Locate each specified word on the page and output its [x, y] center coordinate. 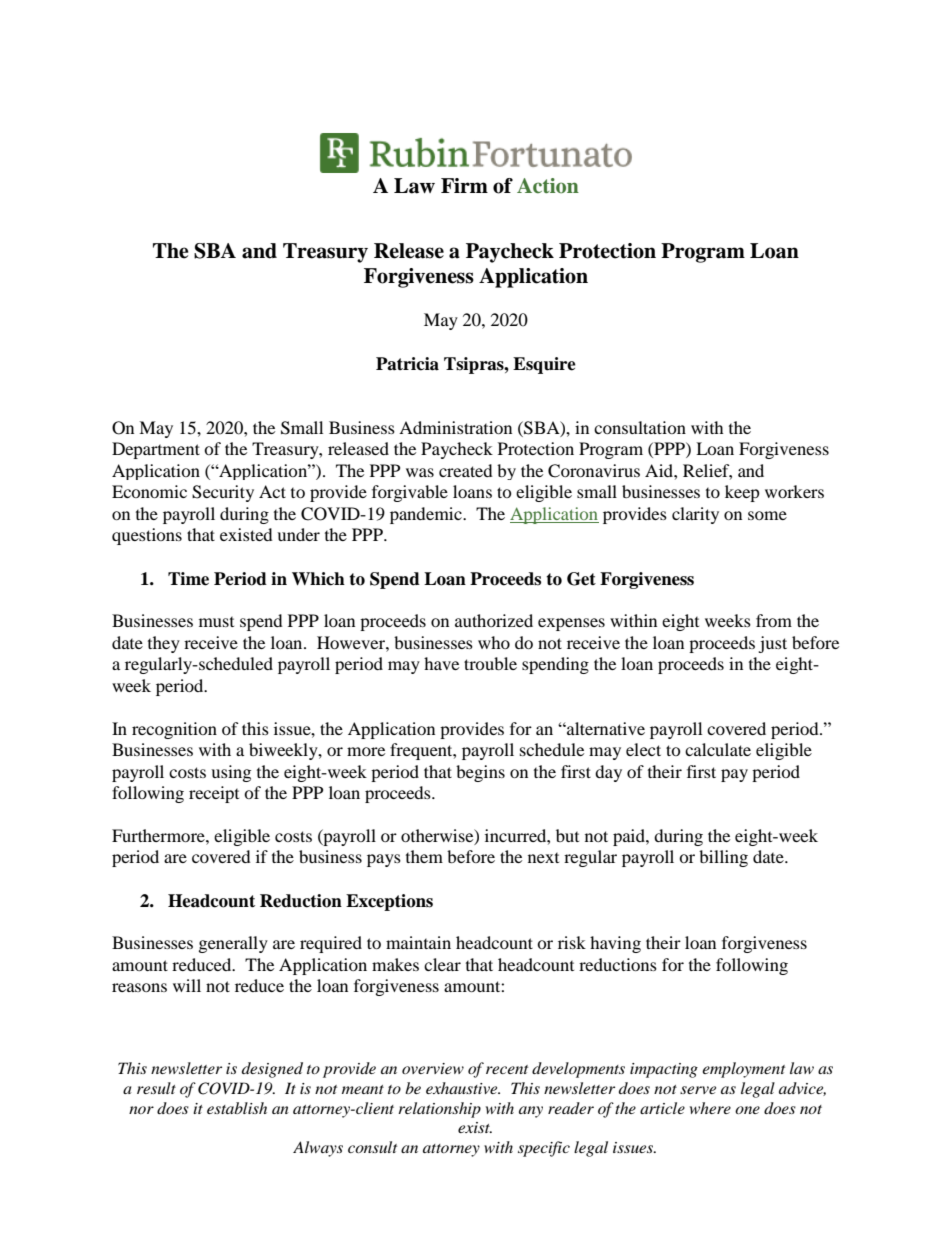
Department [156, 450]
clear [442, 964]
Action [548, 186]
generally [233, 944]
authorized [494, 620]
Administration [455, 427]
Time [188, 579]
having [615, 944]
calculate [718, 749]
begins [480, 773]
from [774, 620]
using [231, 773]
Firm [464, 185]
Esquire [544, 365]
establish [237, 1108]
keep [742, 493]
